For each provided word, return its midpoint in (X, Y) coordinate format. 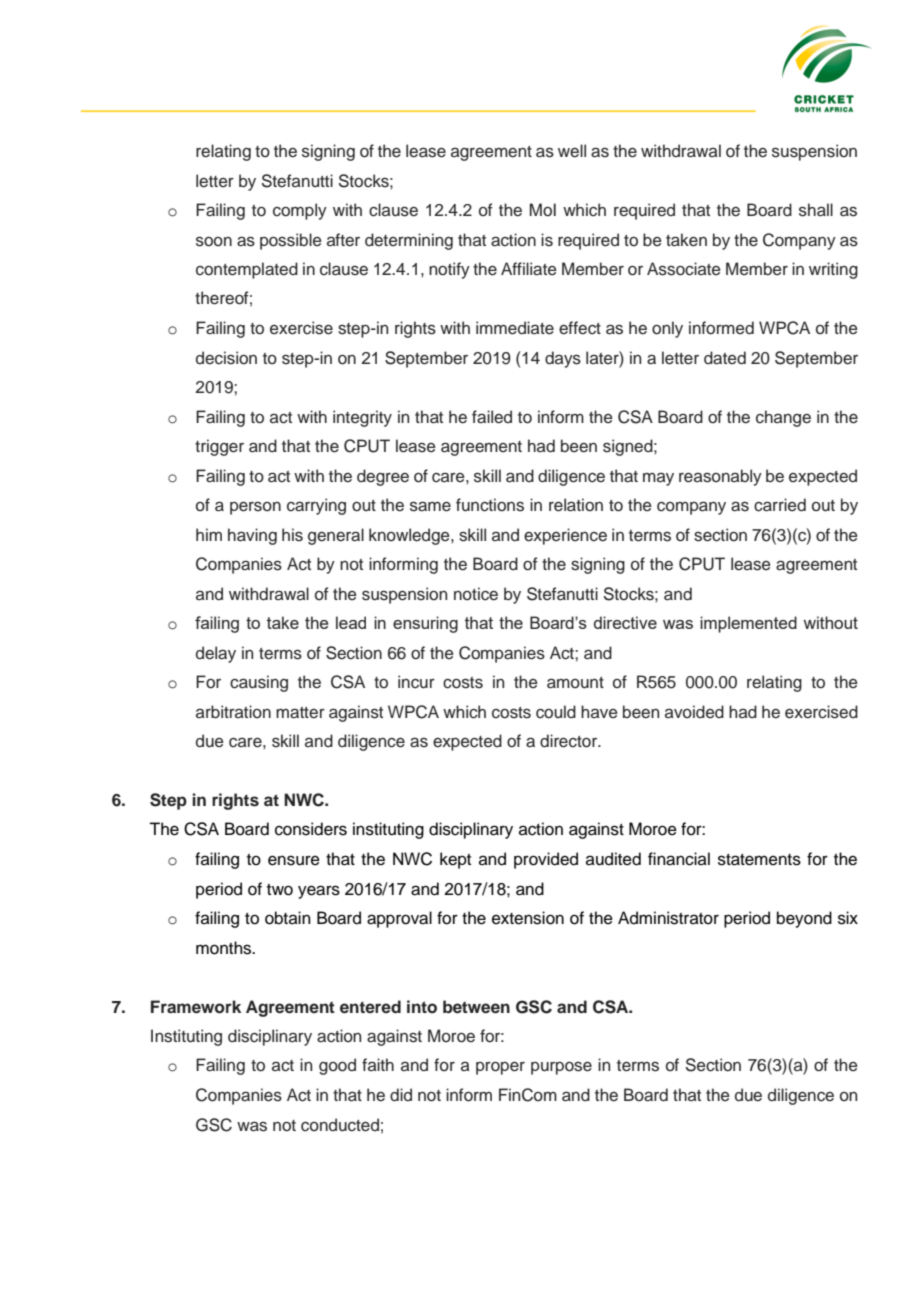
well (572, 151)
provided (546, 860)
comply (300, 211)
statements (759, 860)
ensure (294, 860)
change (783, 418)
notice (476, 594)
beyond (804, 919)
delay (216, 654)
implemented (748, 624)
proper (500, 1068)
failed (492, 417)
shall (816, 210)
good (337, 1066)
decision (226, 358)
